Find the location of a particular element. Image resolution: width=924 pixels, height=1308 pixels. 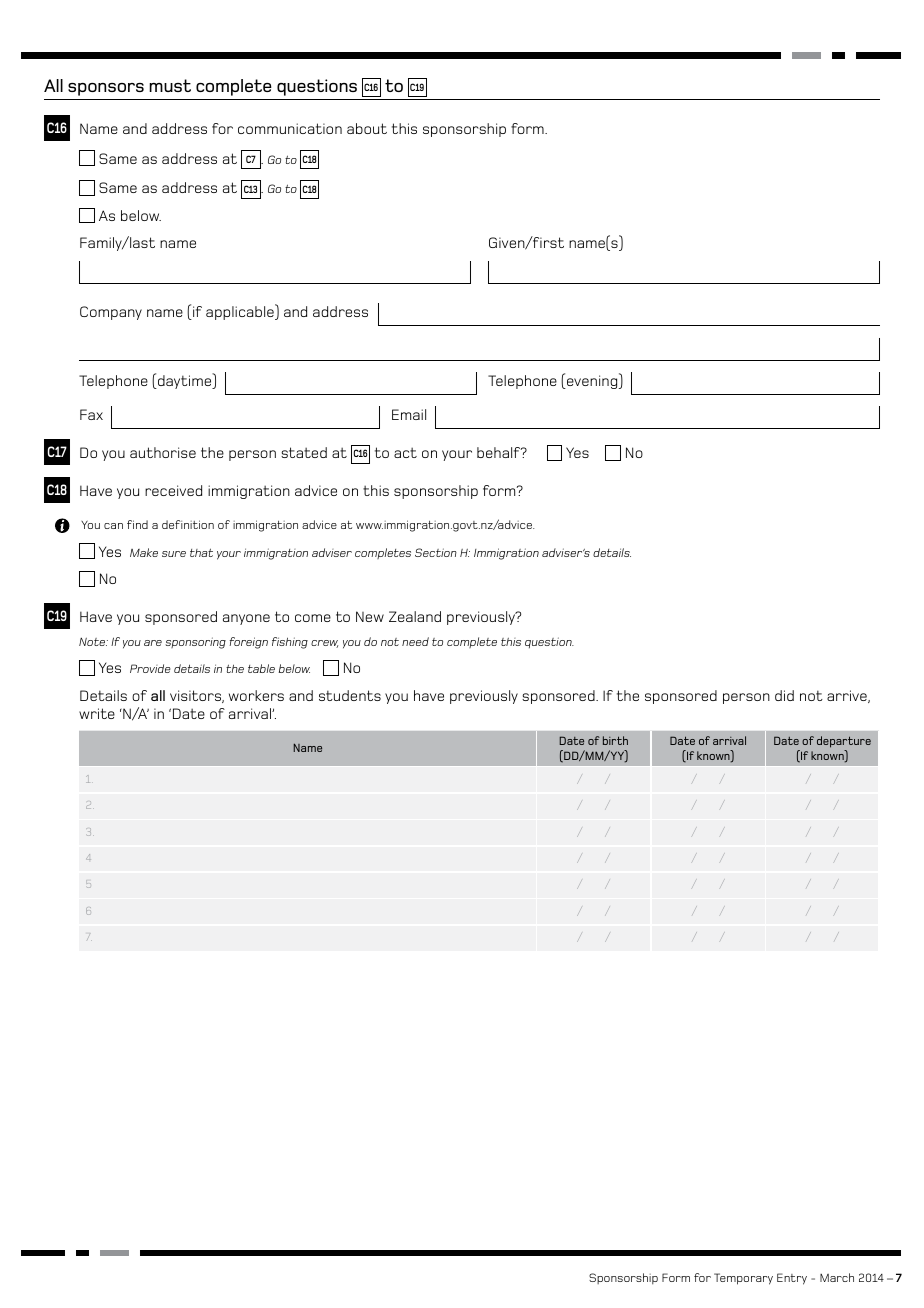

about is located at coordinates (367, 128).
